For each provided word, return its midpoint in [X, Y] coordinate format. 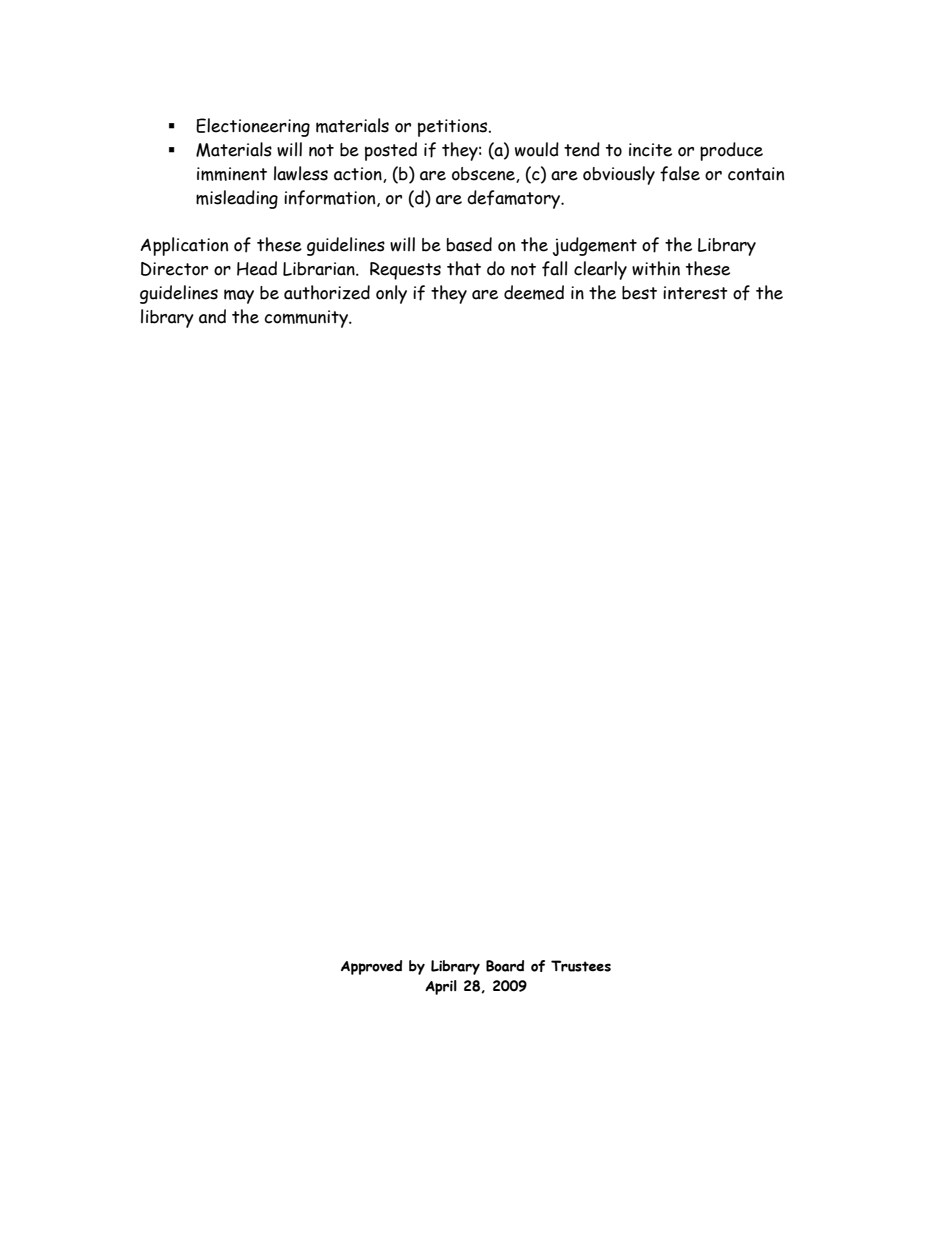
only [391, 294]
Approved [371, 967]
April [441, 987]
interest [695, 293]
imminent [232, 174]
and [212, 316]
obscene [484, 175]
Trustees [581, 966]
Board [505, 966]
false [680, 174]
